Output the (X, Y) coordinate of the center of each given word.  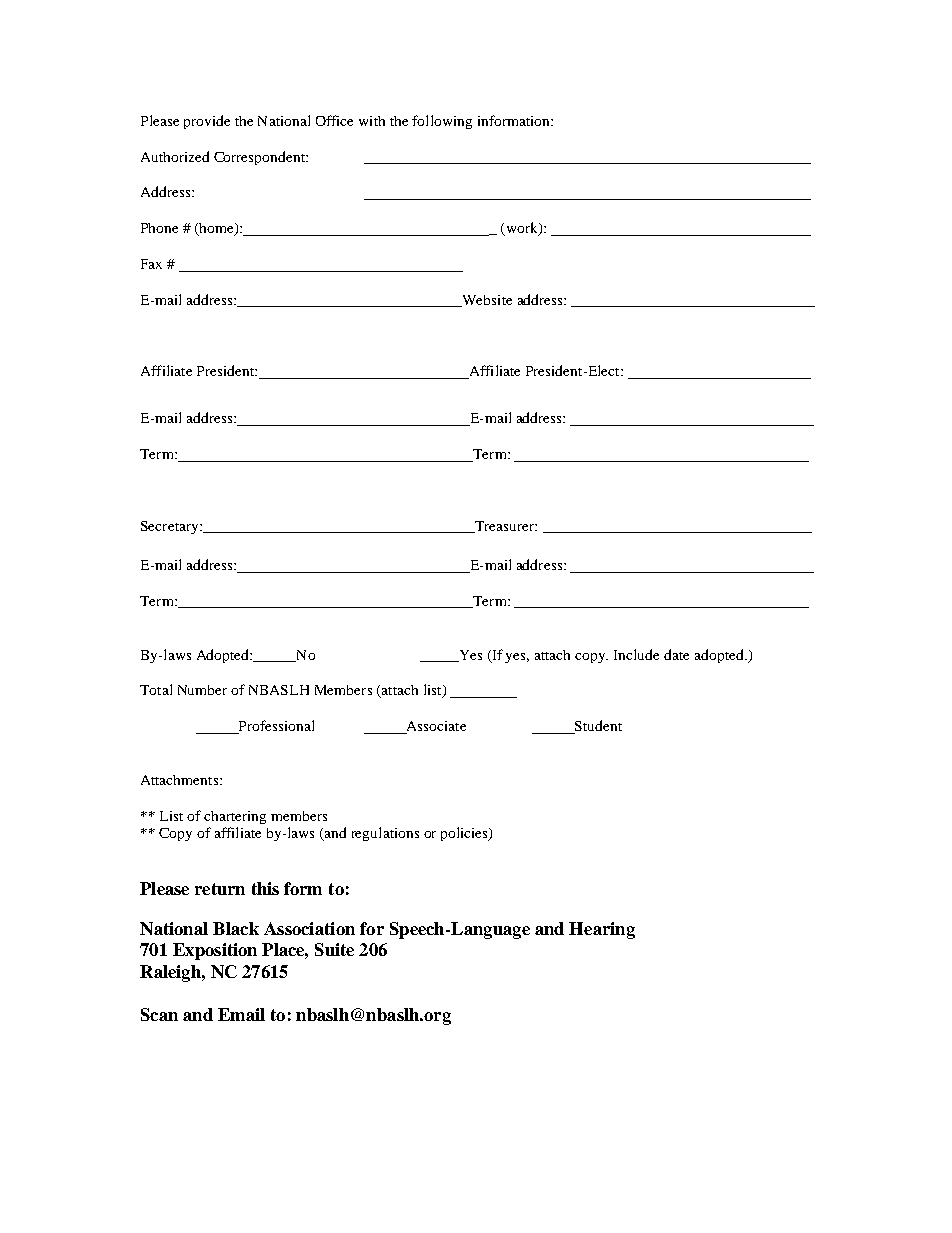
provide (207, 122)
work (521, 229)
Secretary (171, 527)
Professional (275, 727)
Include (636, 654)
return (220, 889)
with (372, 121)
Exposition (215, 951)
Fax (151, 264)
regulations (385, 834)
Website (486, 301)
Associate (435, 727)
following (442, 122)
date (676, 654)
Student (597, 727)
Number (202, 690)
